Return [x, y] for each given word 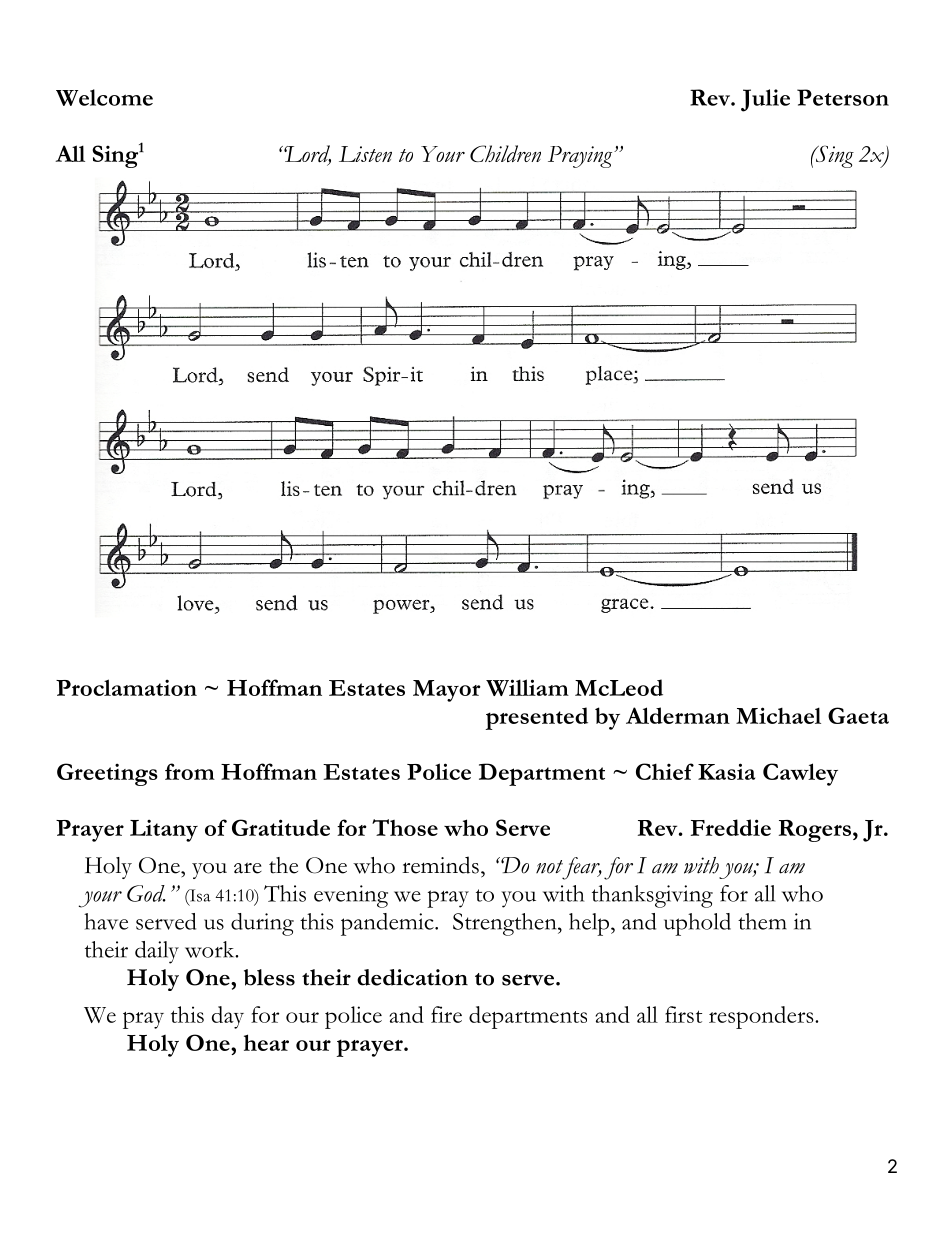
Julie [765, 100]
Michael [778, 715]
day [228, 1017]
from [190, 771]
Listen [365, 154]
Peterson [843, 97]
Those [405, 827]
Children [505, 153]
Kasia [726, 771]
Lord [307, 155]
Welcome [104, 97]
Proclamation [126, 687]
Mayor [447, 691]
